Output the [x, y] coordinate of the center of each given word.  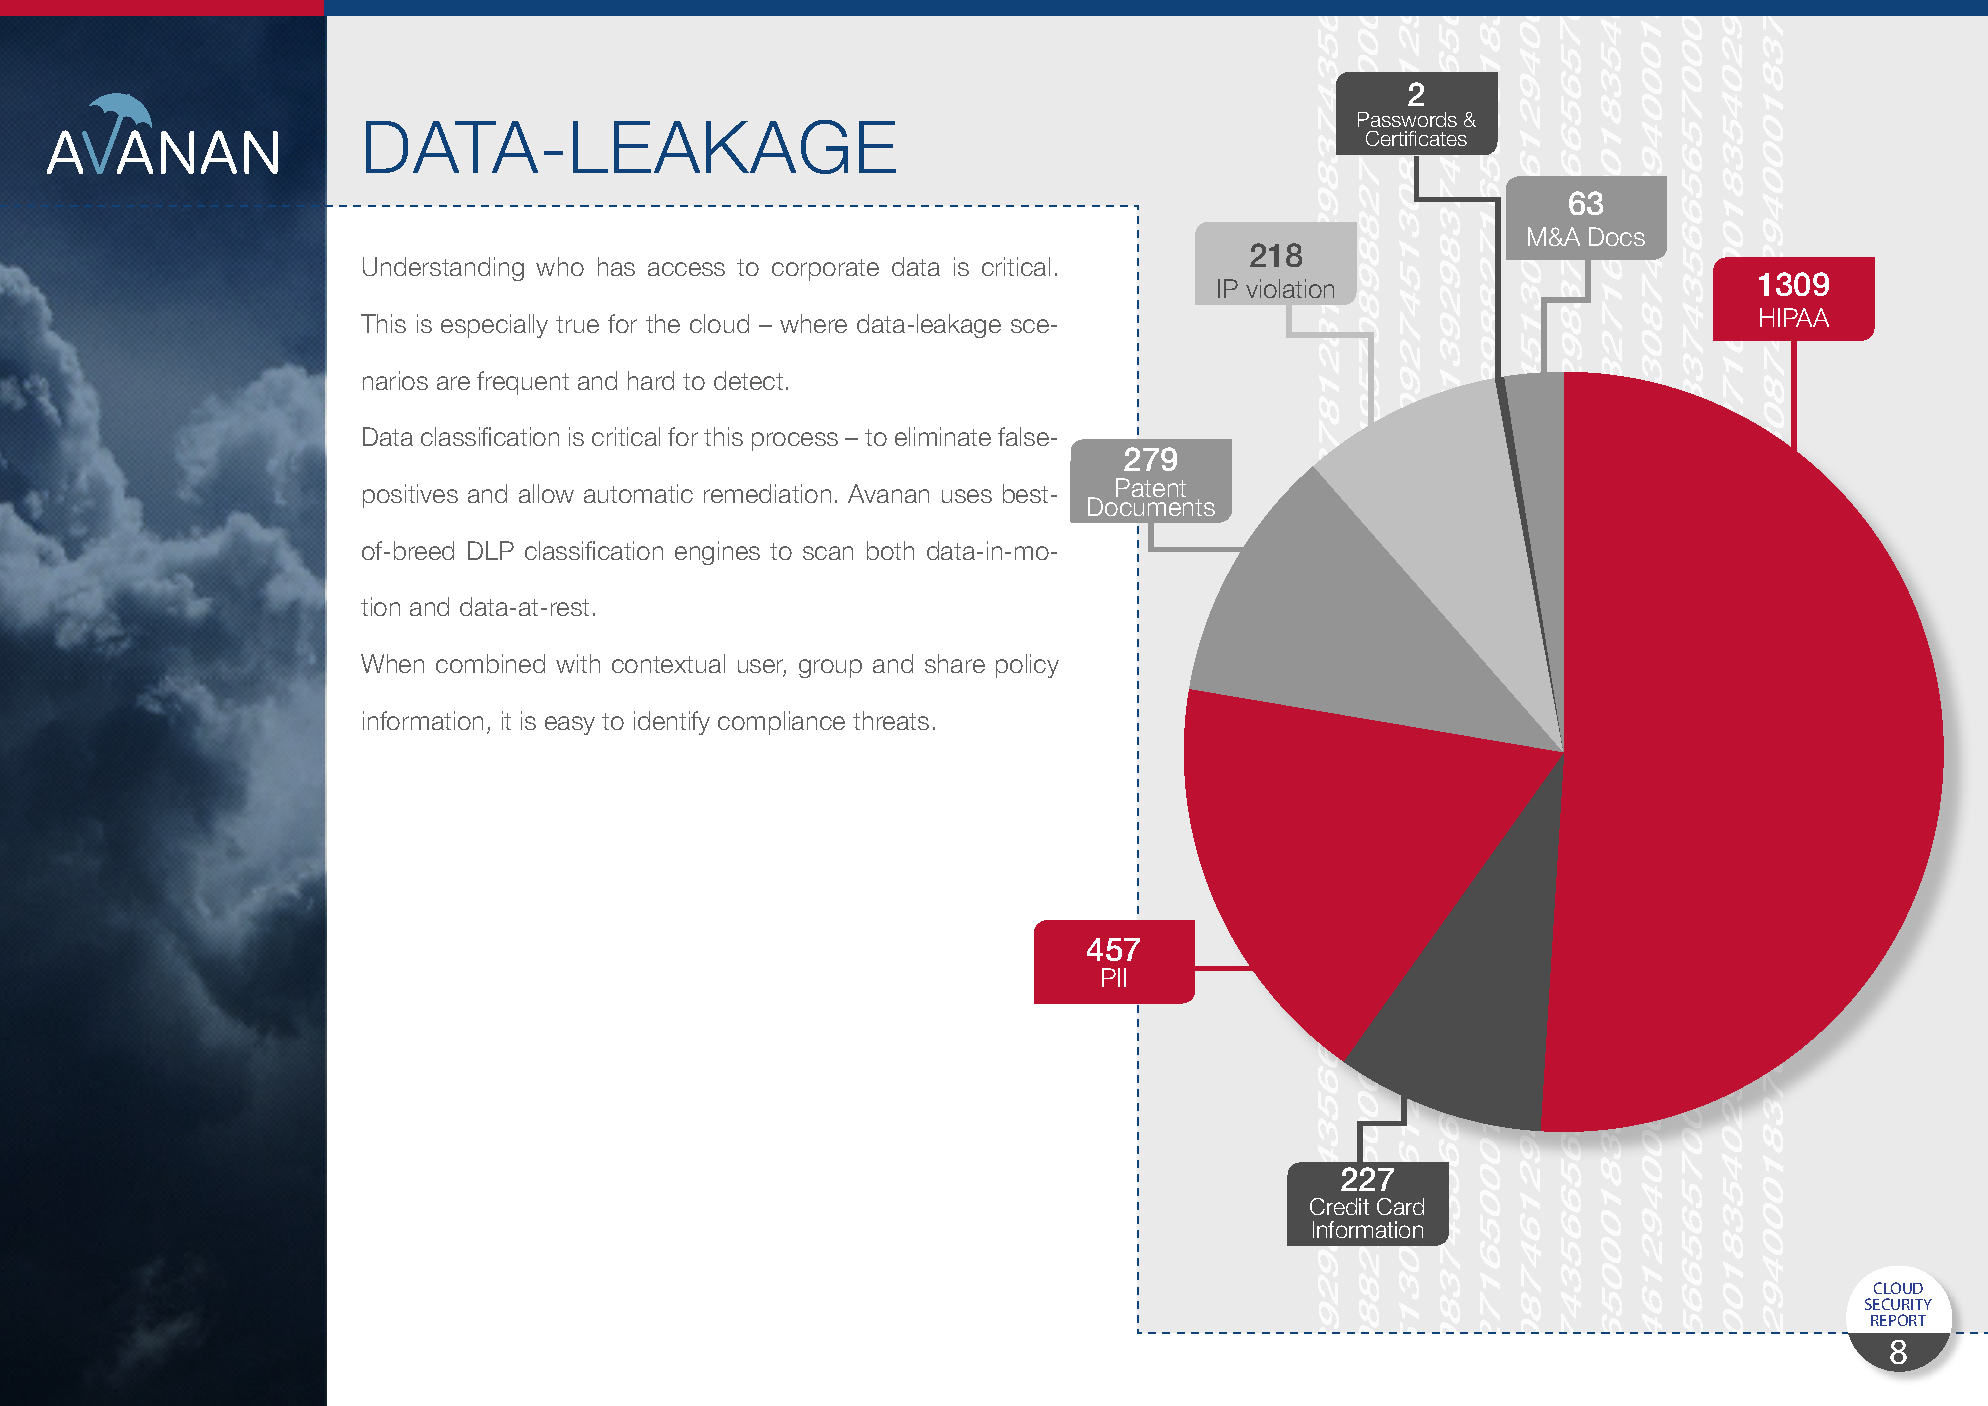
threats [891, 720]
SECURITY [1898, 1304]
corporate [825, 270]
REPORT [1898, 1320]
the [663, 323]
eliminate [943, 436]
